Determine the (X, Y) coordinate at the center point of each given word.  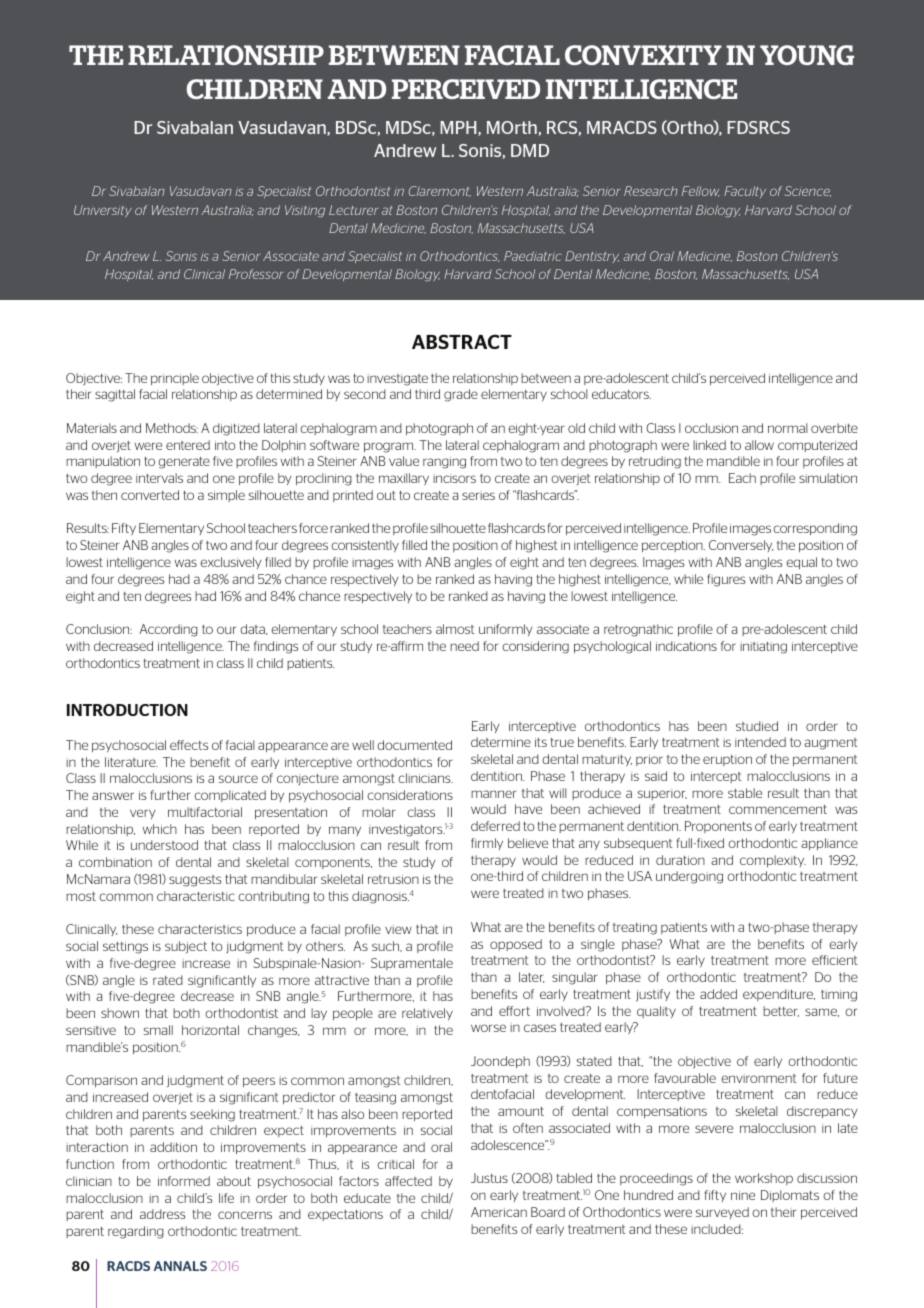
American (499, 1212)
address (162, 1214)
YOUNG (807, 55)
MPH (459, 128)
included (717, 1229)
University (103, 211)
